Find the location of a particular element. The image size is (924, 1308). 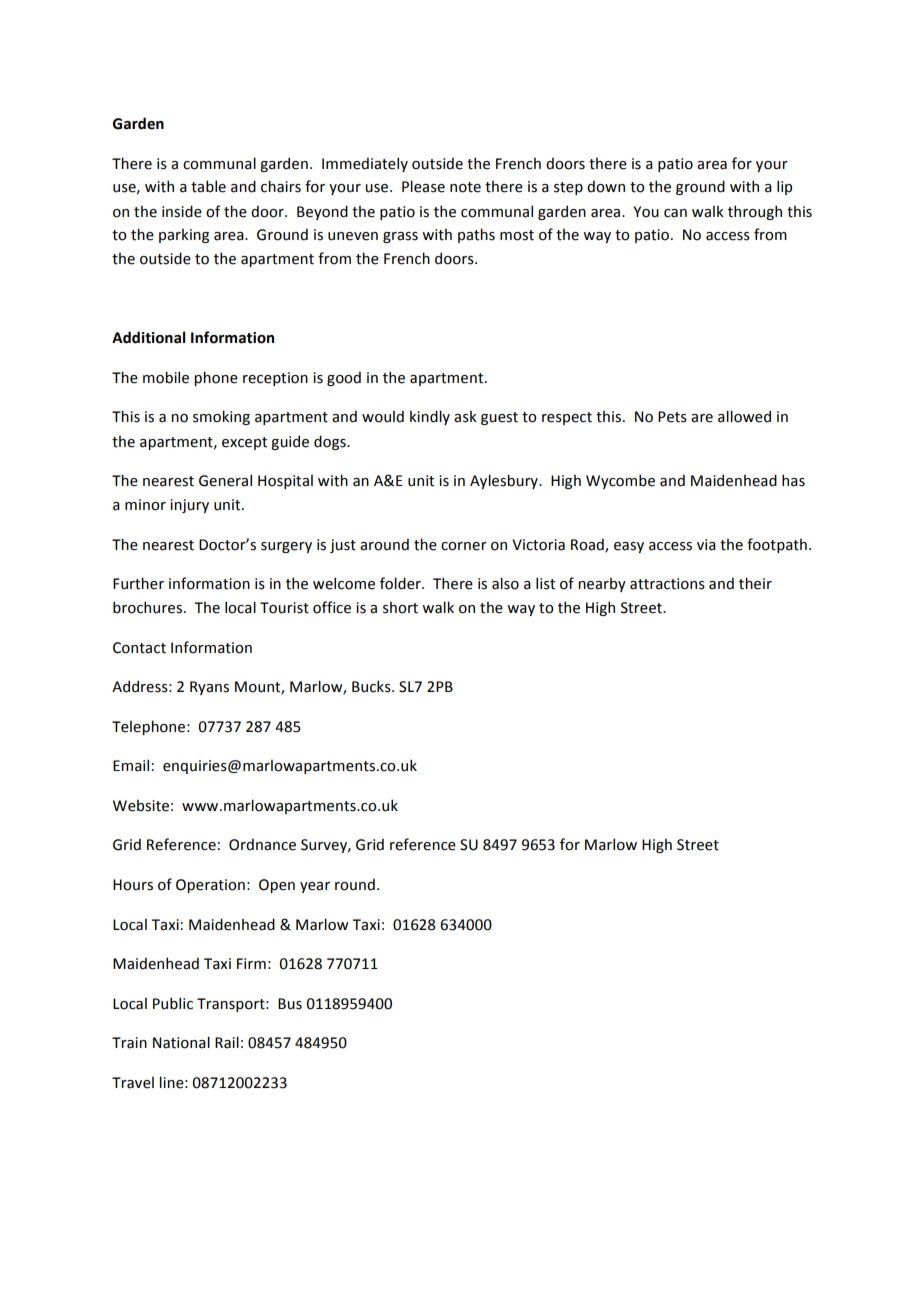

their is located at coordinates (755, 583).
